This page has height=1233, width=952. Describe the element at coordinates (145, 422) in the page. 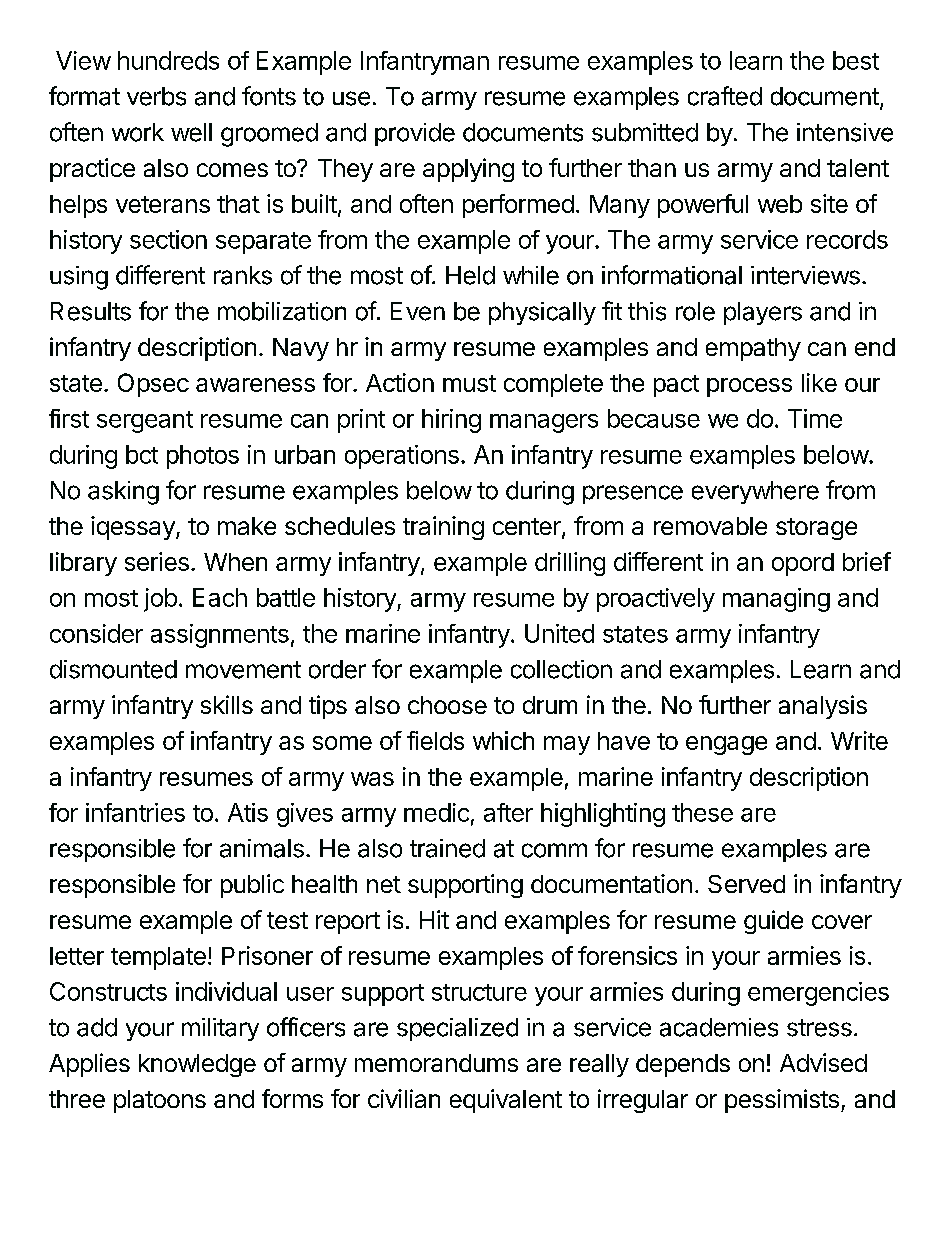

I see `sergeant` at that location.
